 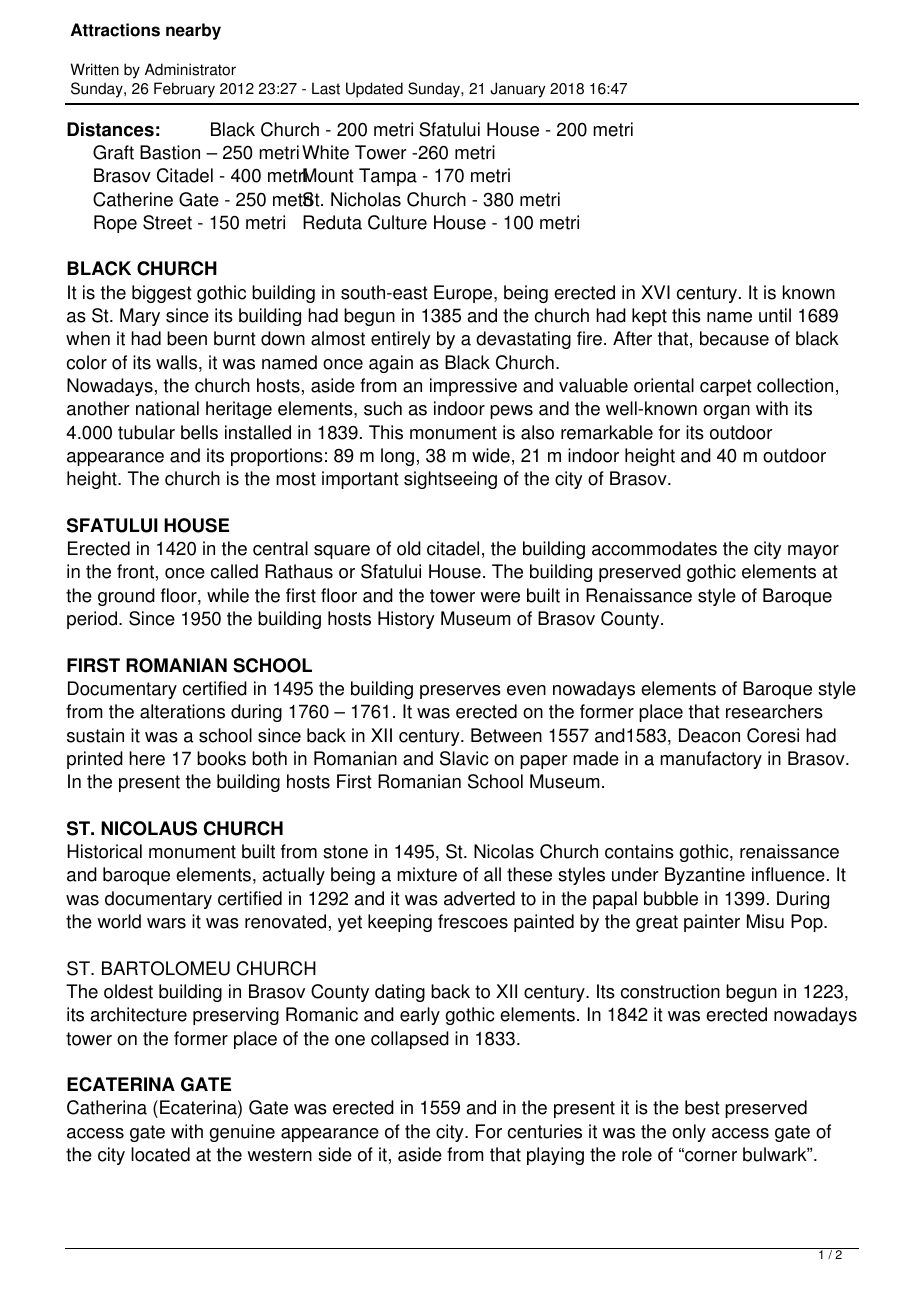 What do you see at coordinates (160, 1154) in the image?
I see `located` at bounding box center [160, 1154].
